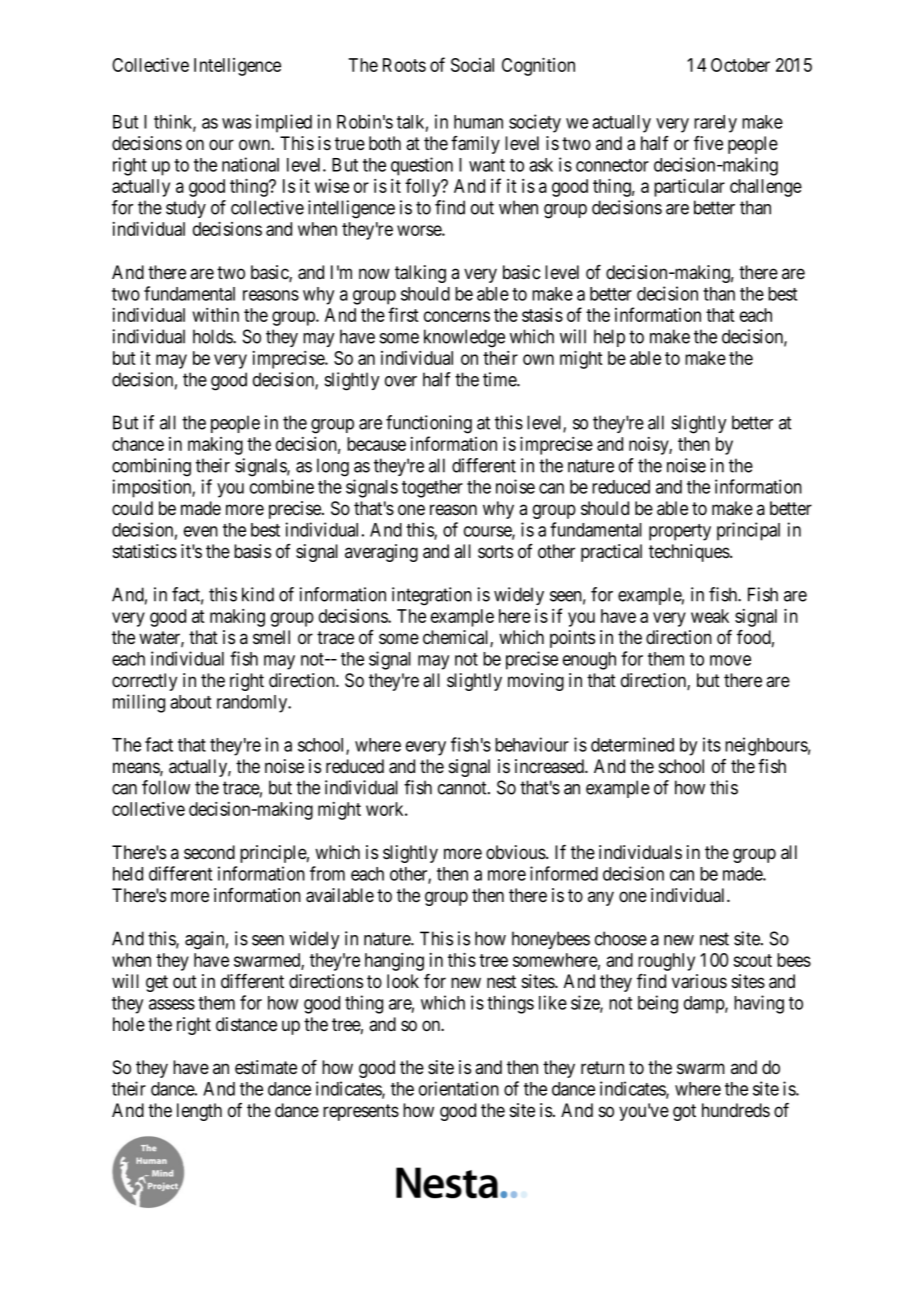 The height and width of the screenshot is (1308, 924). What do you see at coordinates (715, 124) in the screenshot?
I see `rarely` at bounding box center [715, 124].
